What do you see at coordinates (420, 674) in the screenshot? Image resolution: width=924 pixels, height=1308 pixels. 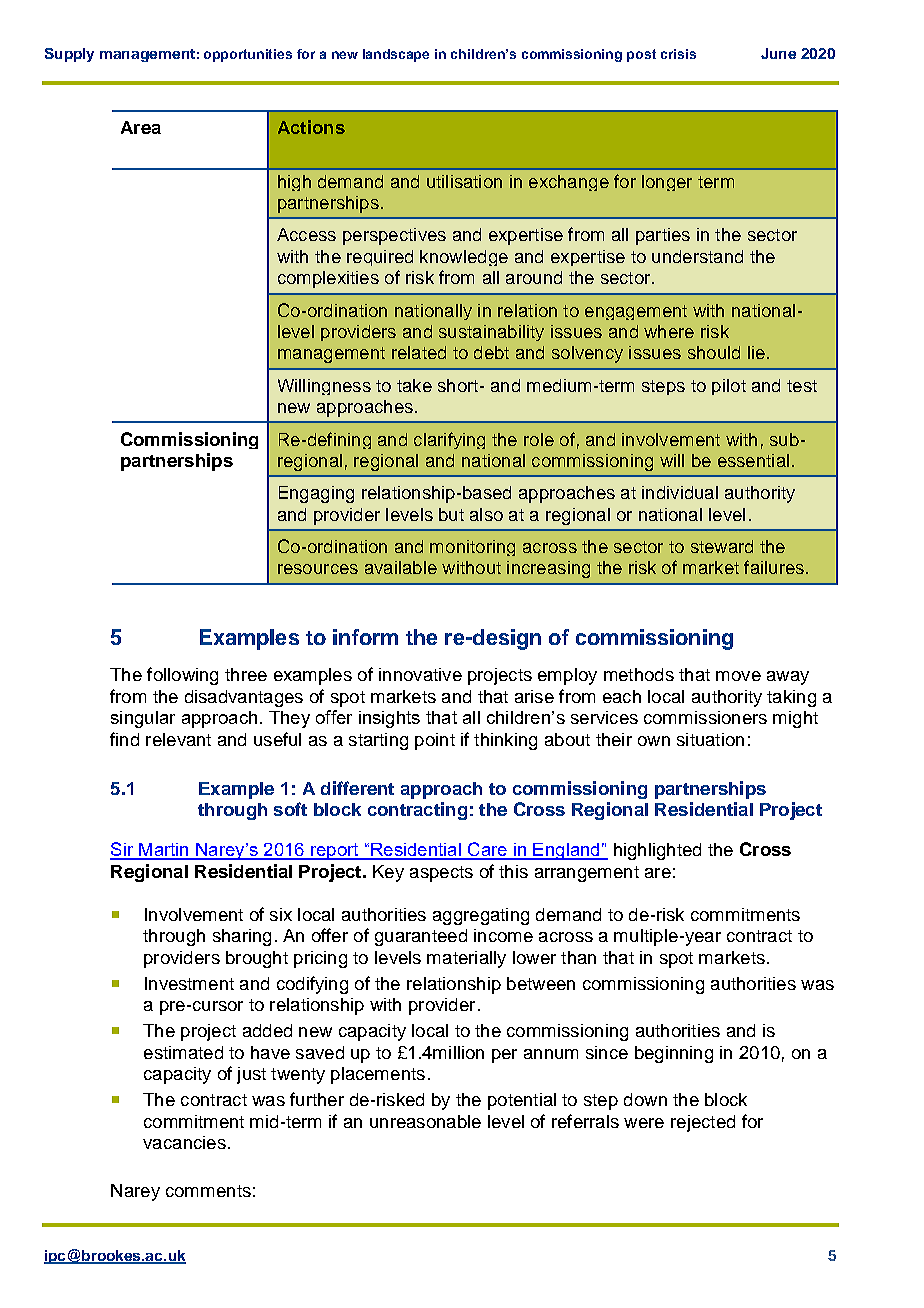 I see `innovative` at bounding box center [420, 674].
